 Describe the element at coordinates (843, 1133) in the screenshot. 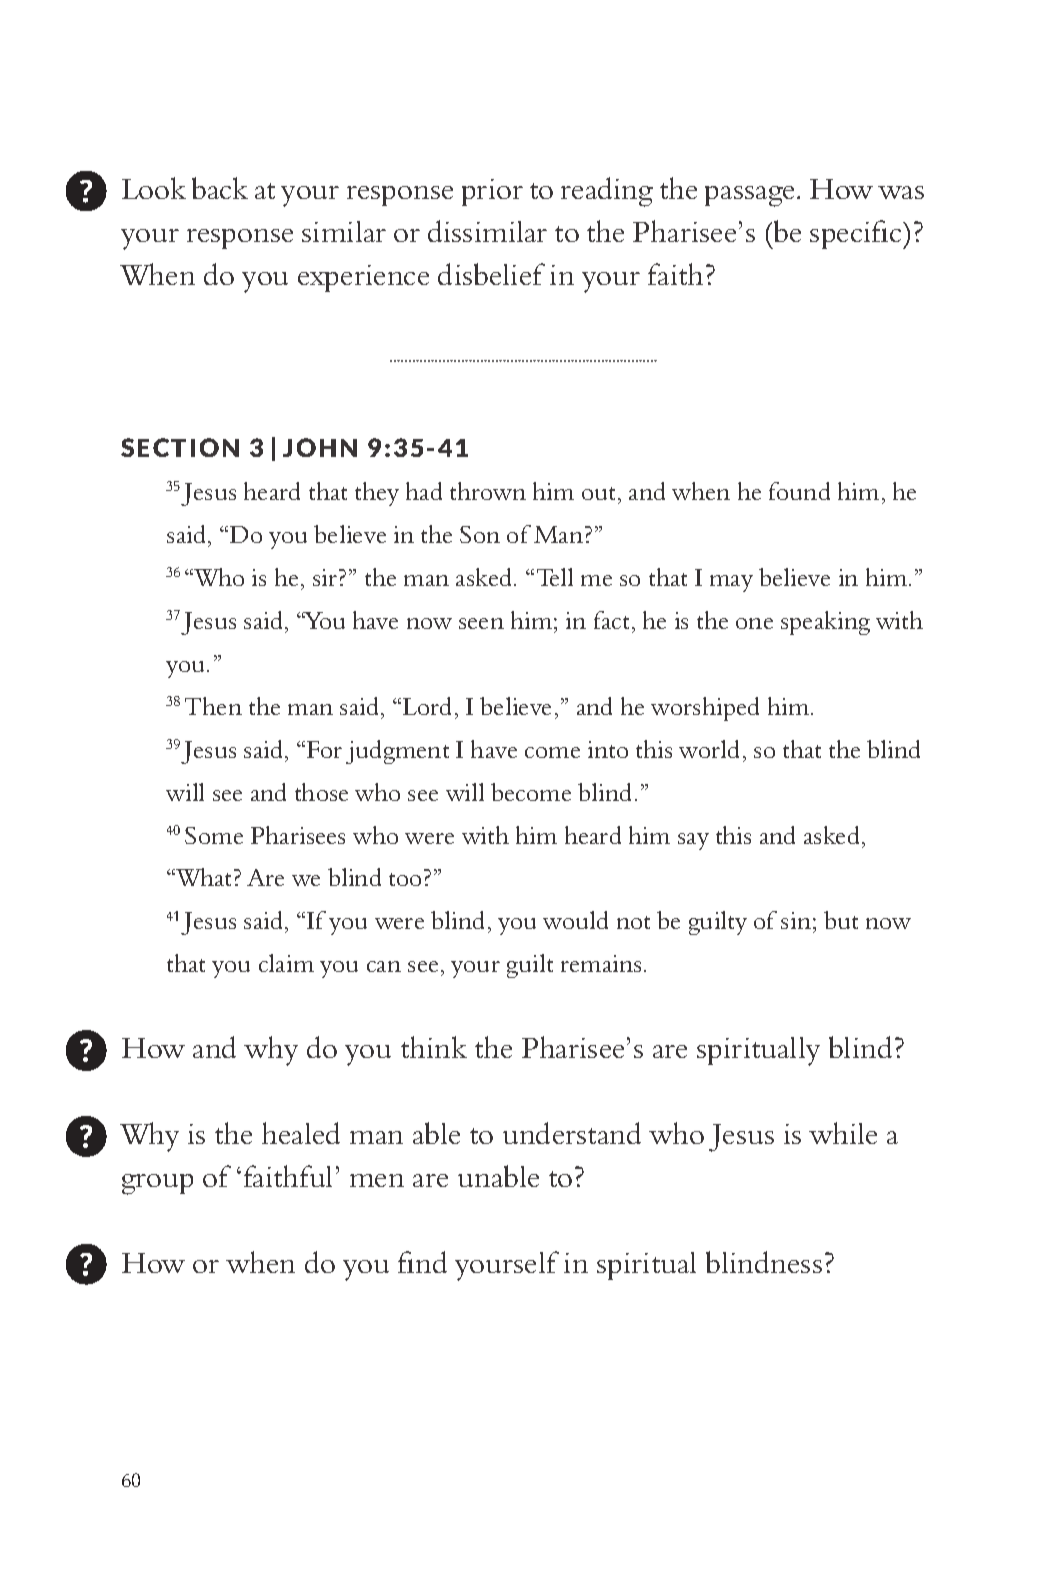

I see `while` at that location.
